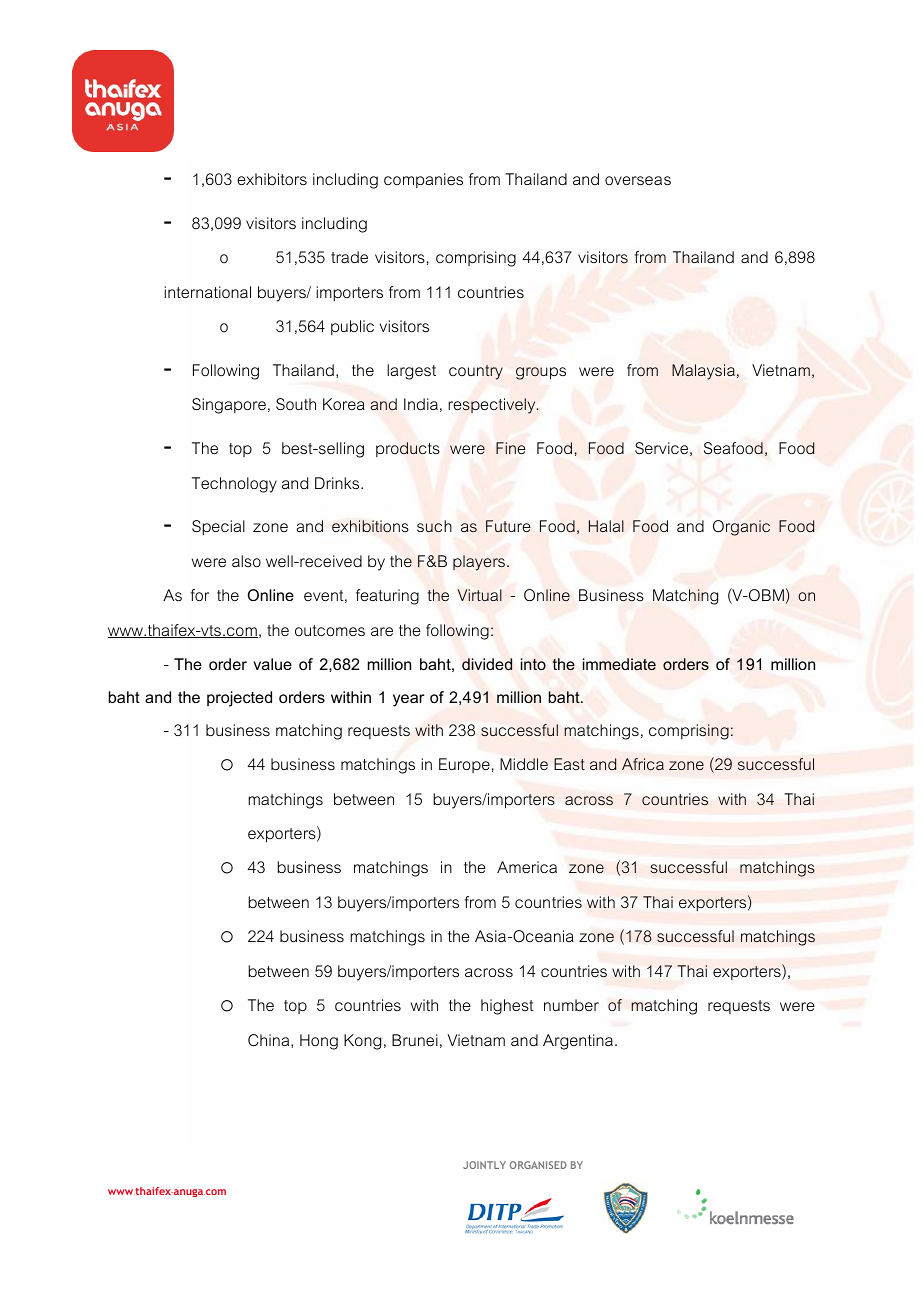 This page has height=1308, width=924. What do you see at coordinates (362, 1042) in the page?
I see `Kong` at bounding box center [362, 1042].
